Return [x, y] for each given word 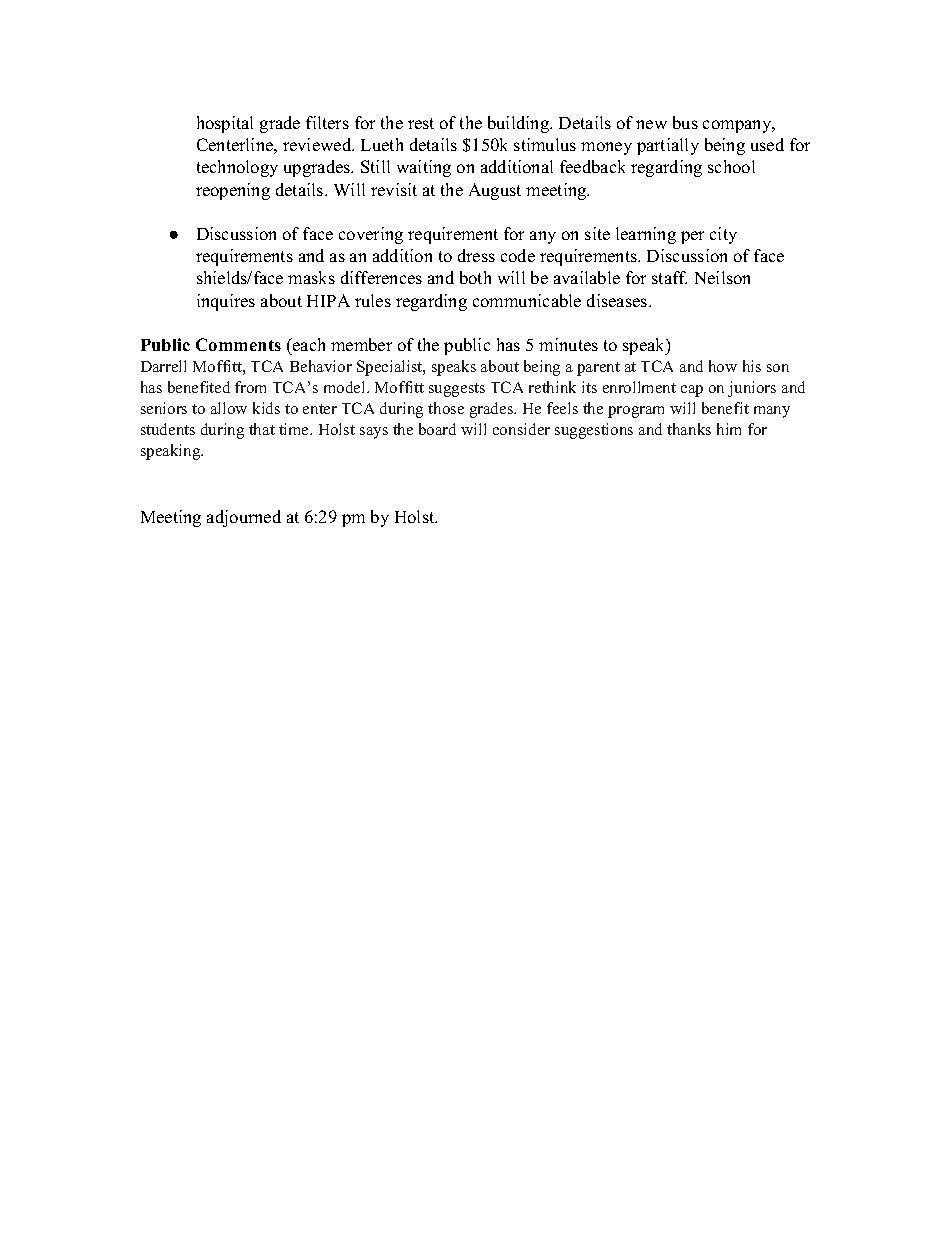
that [262, 429]
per [692, 237]
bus [685, 122]
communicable [527, 300]
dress [476, 255]
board [437, 429]
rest [421, 123]
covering [371, 235]
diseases [617, 300]
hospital [225, 124]
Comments [238, 344]
